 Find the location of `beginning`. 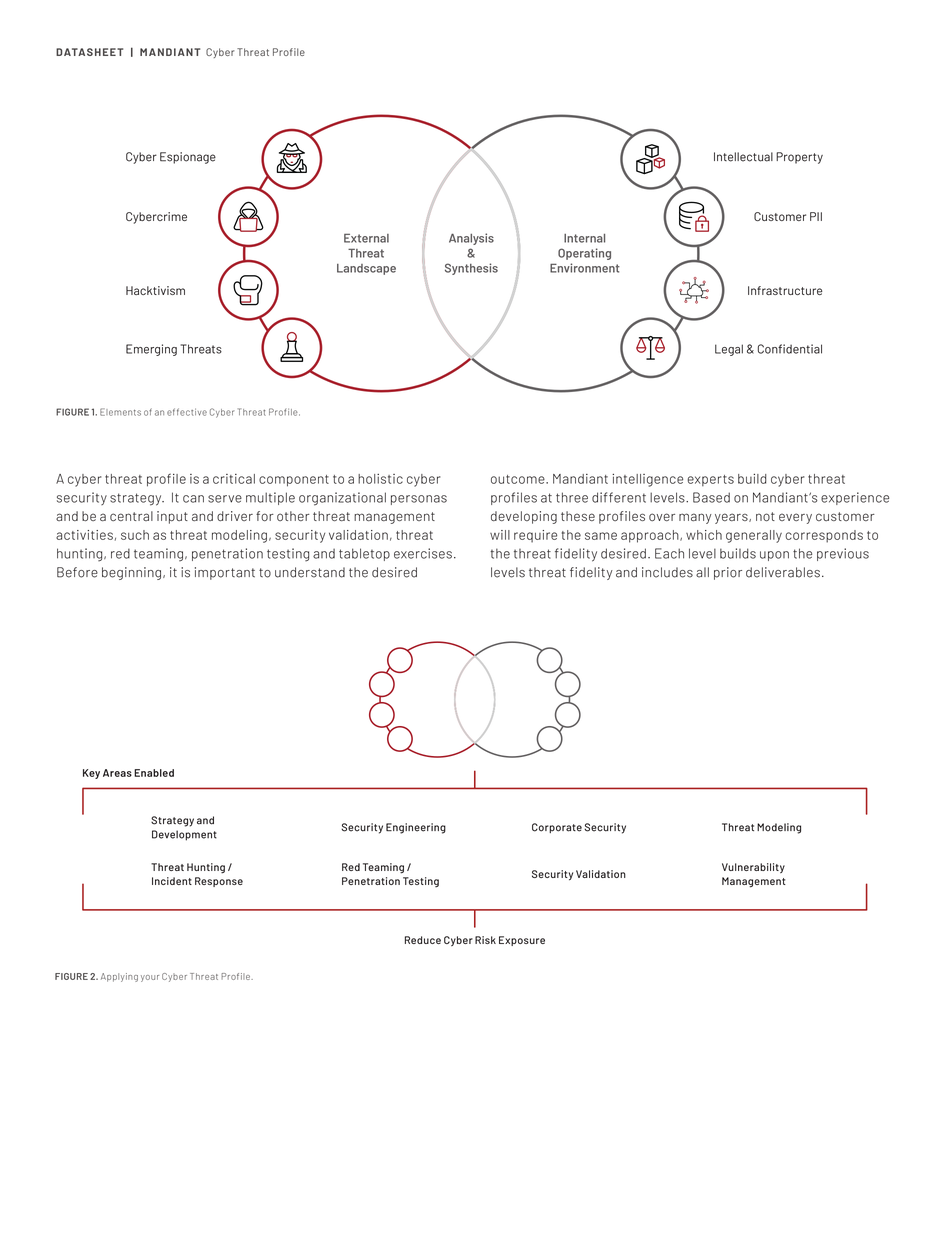

beginning is located at coordinates (131, 573).
